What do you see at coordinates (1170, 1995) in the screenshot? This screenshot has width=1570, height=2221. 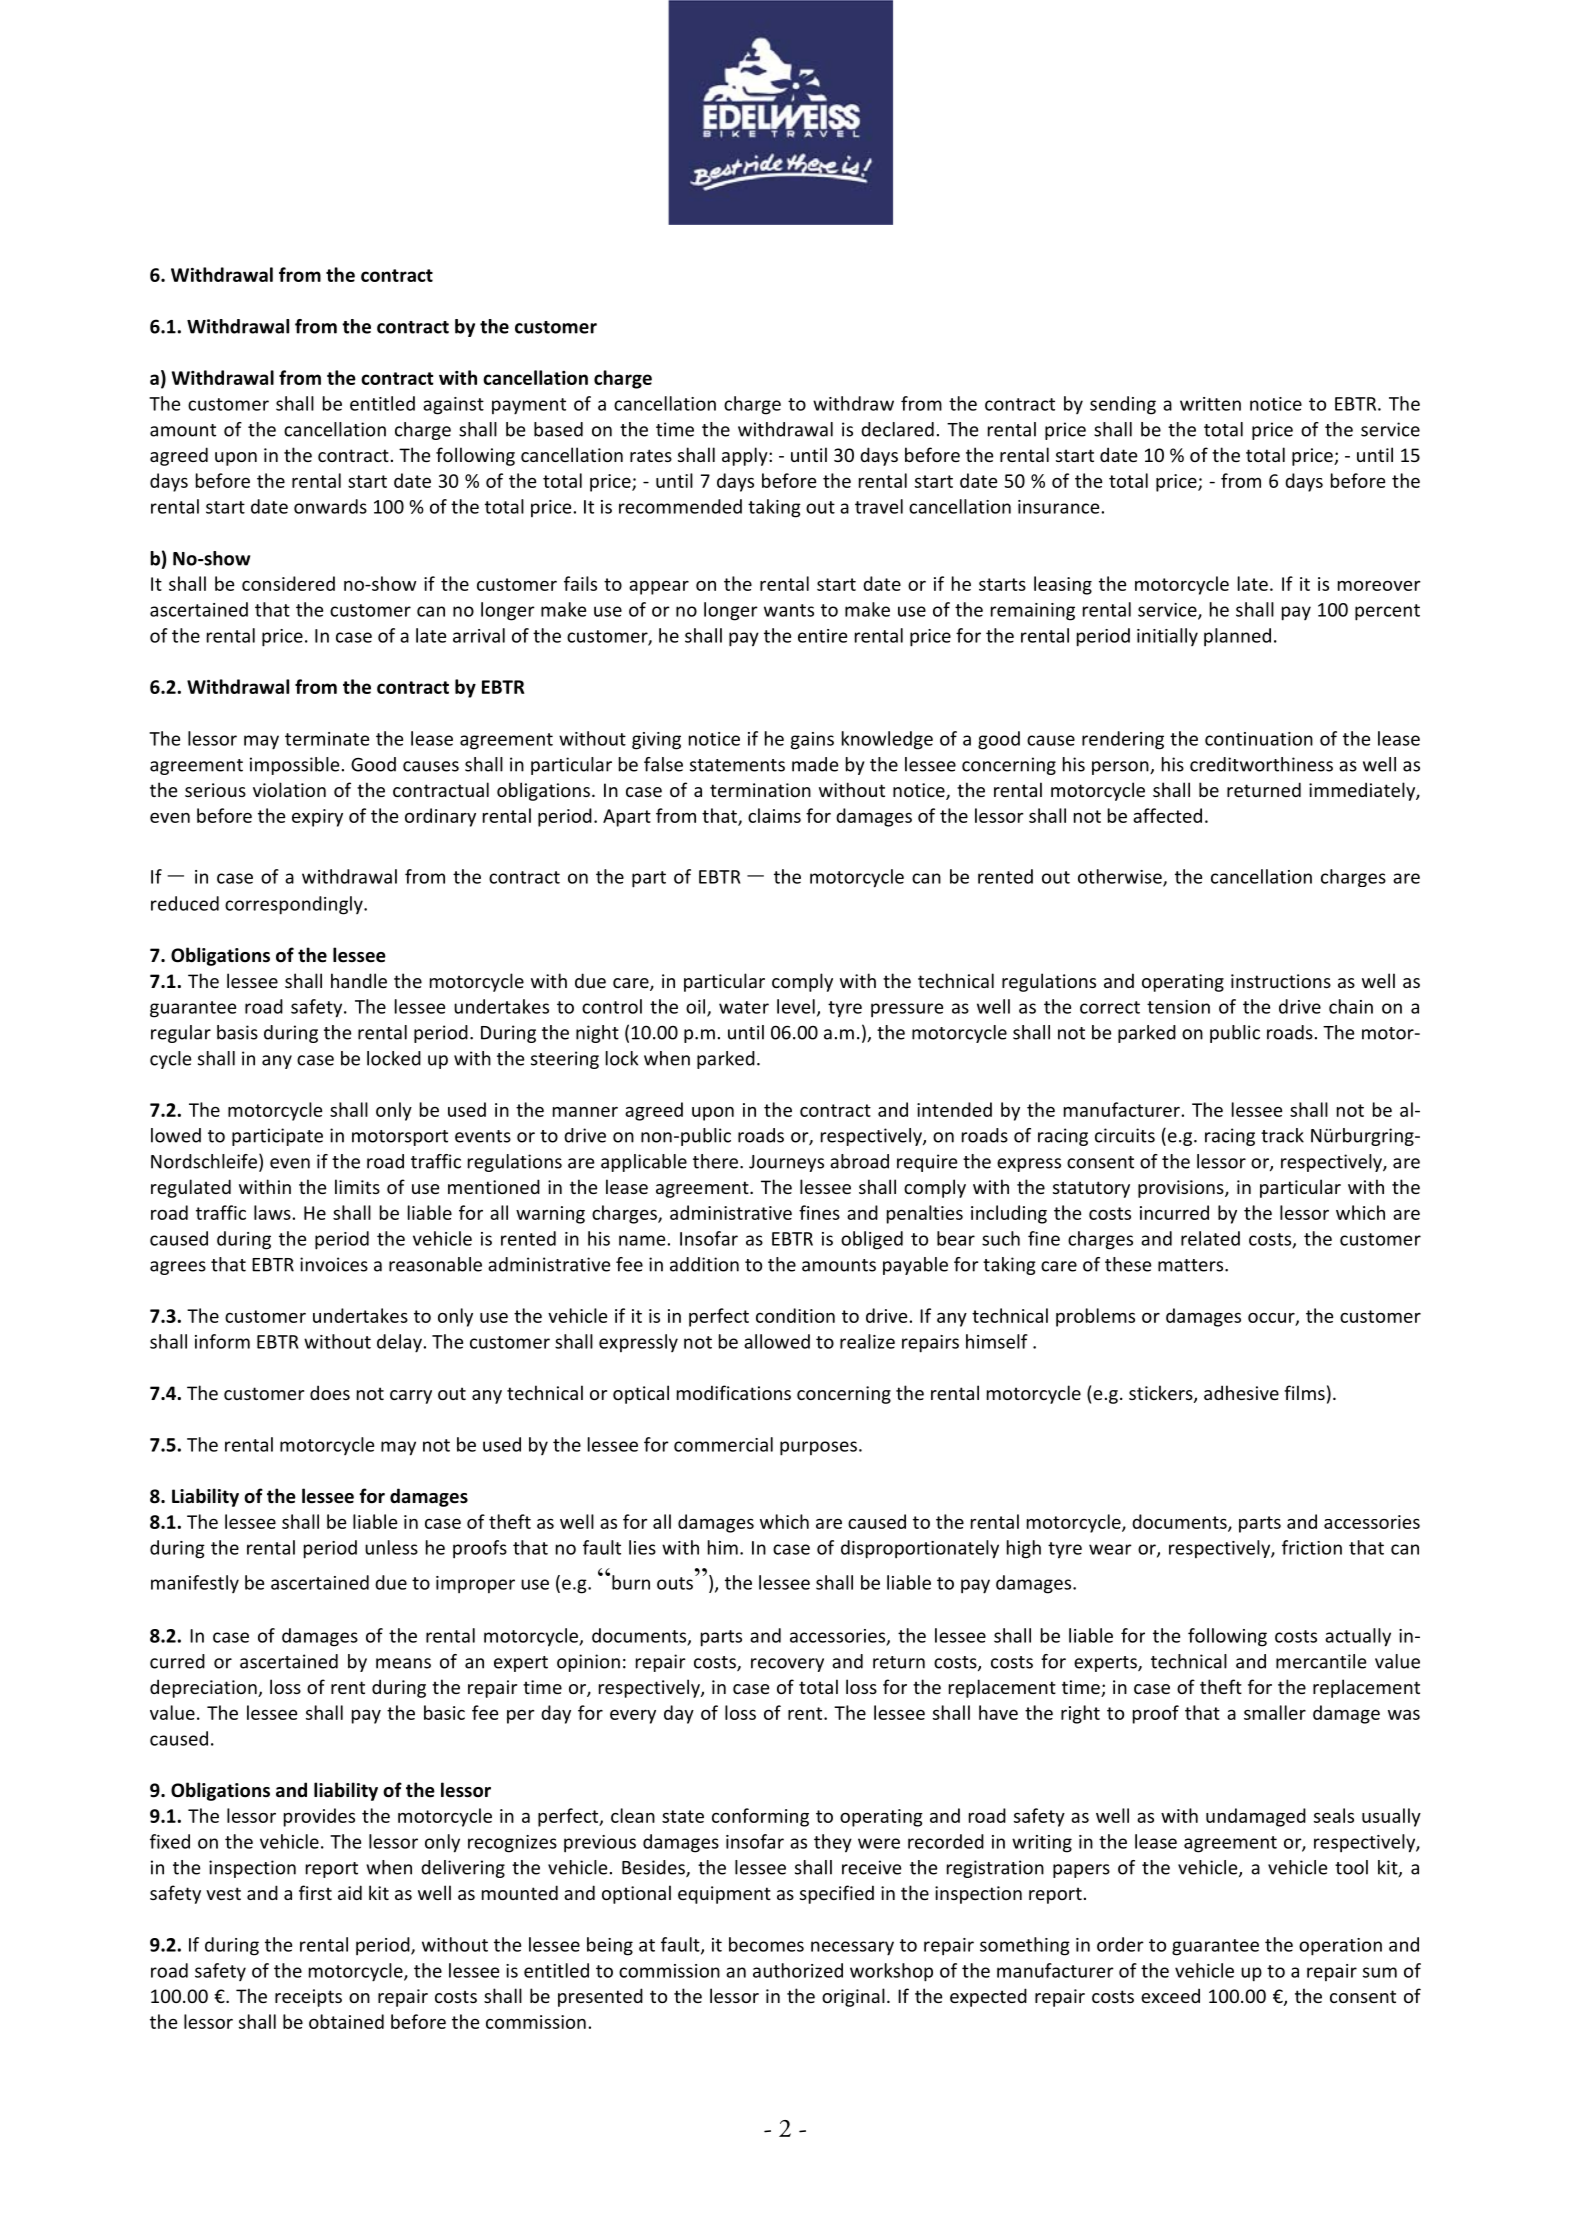 I see `exceed` at bounding box center [1170, 1995].
